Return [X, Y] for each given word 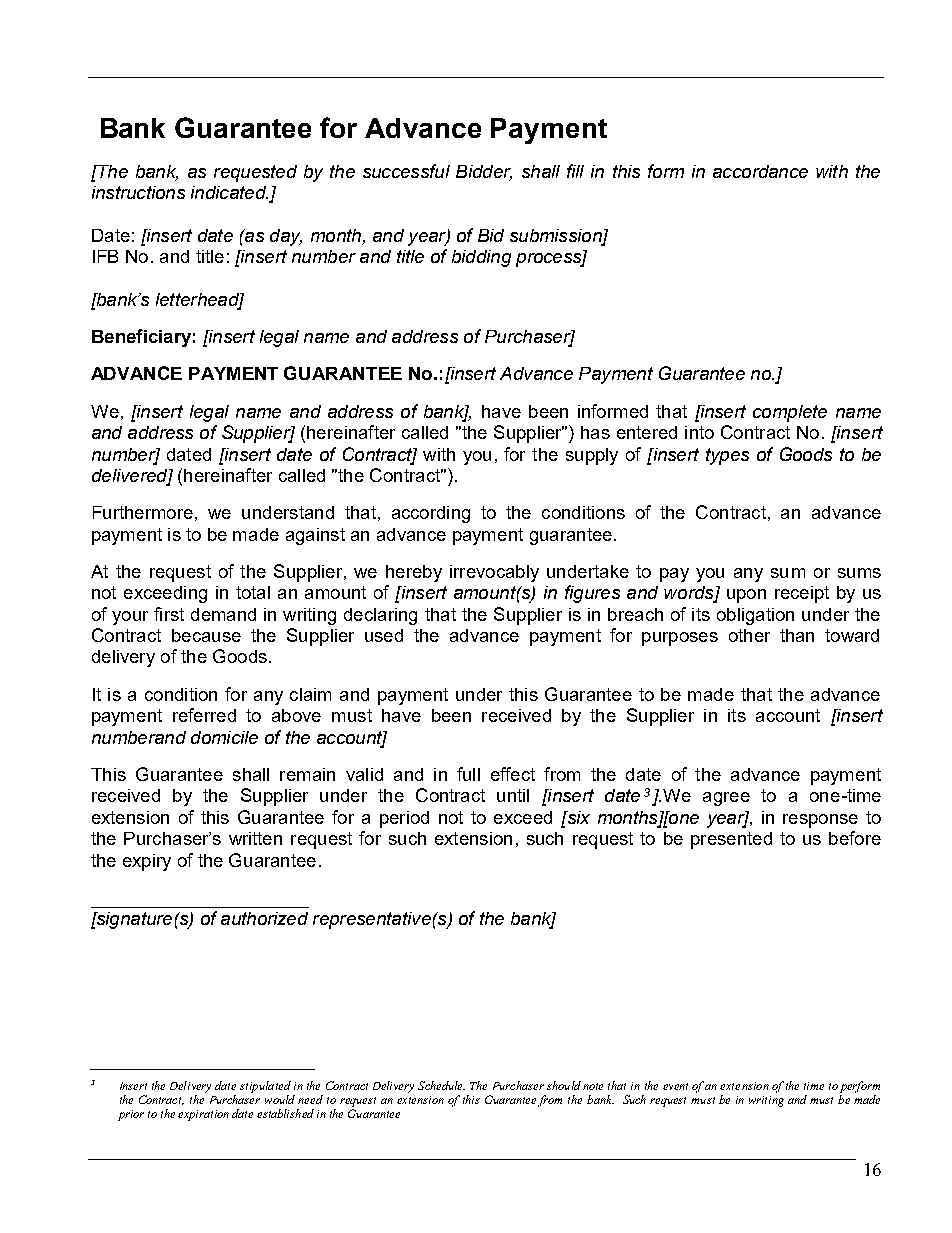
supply [592, 456]
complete [790, 413]
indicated [229, 192]
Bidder [484, 172]
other [749, 635]
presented [731, 840]
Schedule [441, 1085]
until [513, 795]
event [675, 1086]
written [255, 838]
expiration [203, 1115]
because [206, 635]
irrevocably [494, 573]
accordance [760, 171]
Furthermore [143, 512]
